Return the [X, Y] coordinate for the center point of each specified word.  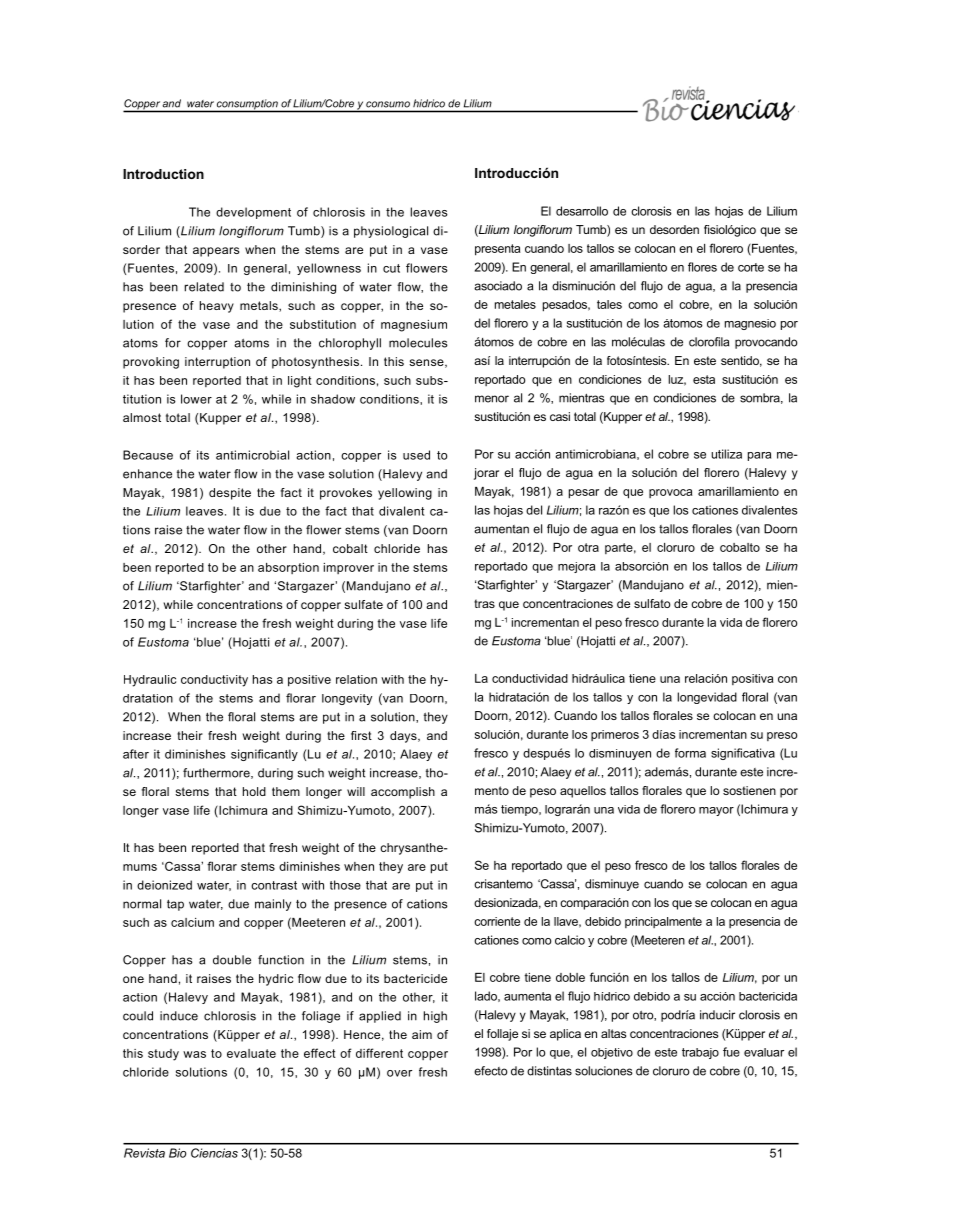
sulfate [363, 604]
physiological [391, 232]
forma [690, 753]
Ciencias [214, 1153]
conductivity [214, 681]
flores [702, 267]
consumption [247, 105]
